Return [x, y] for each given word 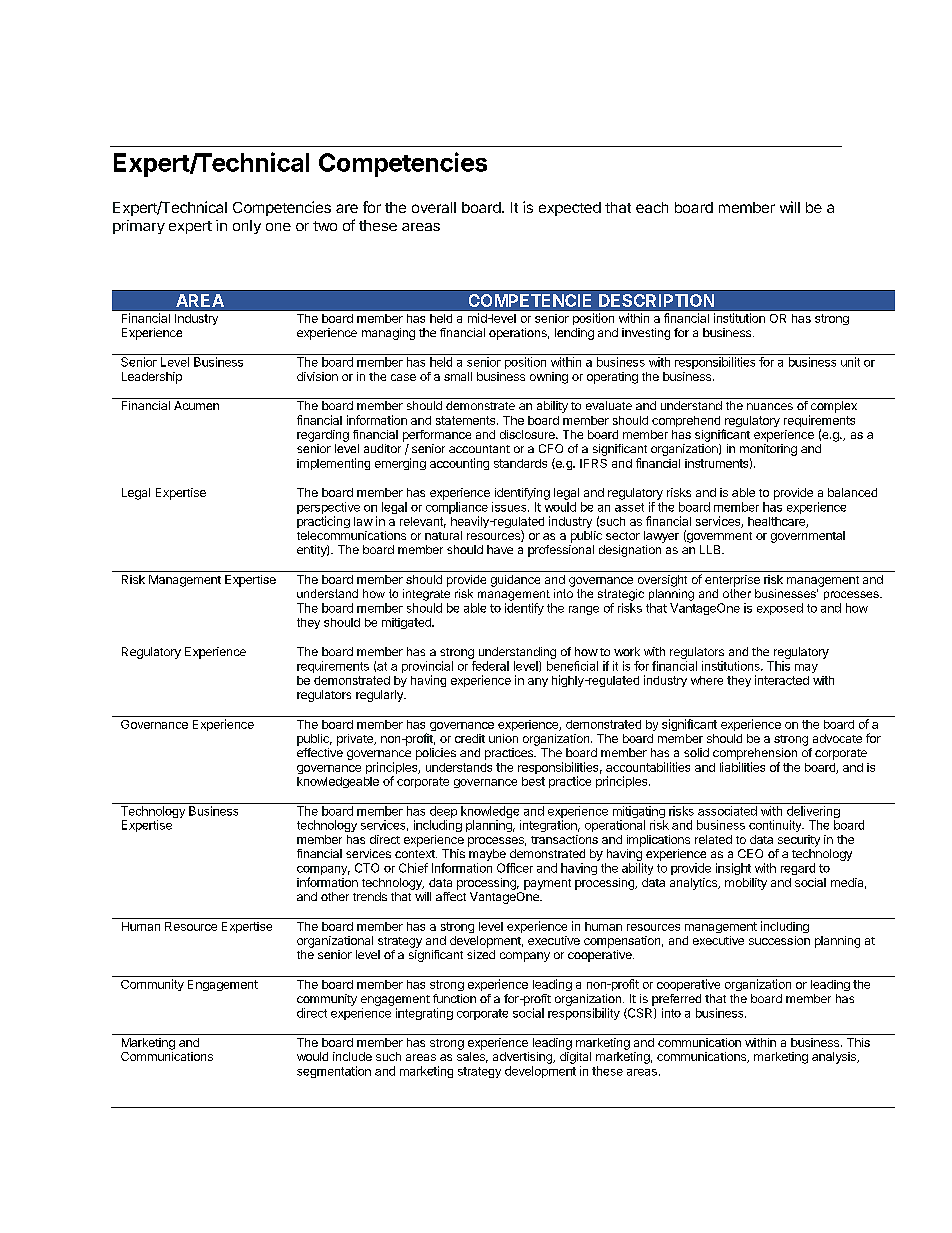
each [652, 207]
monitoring [768, 451]
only [247, 227]
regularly [380, 696]
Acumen [196, 405]
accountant [479, 449]
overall [434, 207]
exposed [780, 609]
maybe [487, 855]
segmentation [334, 1072]
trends [370, 896]
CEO [750, 853]
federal [490, 666]
